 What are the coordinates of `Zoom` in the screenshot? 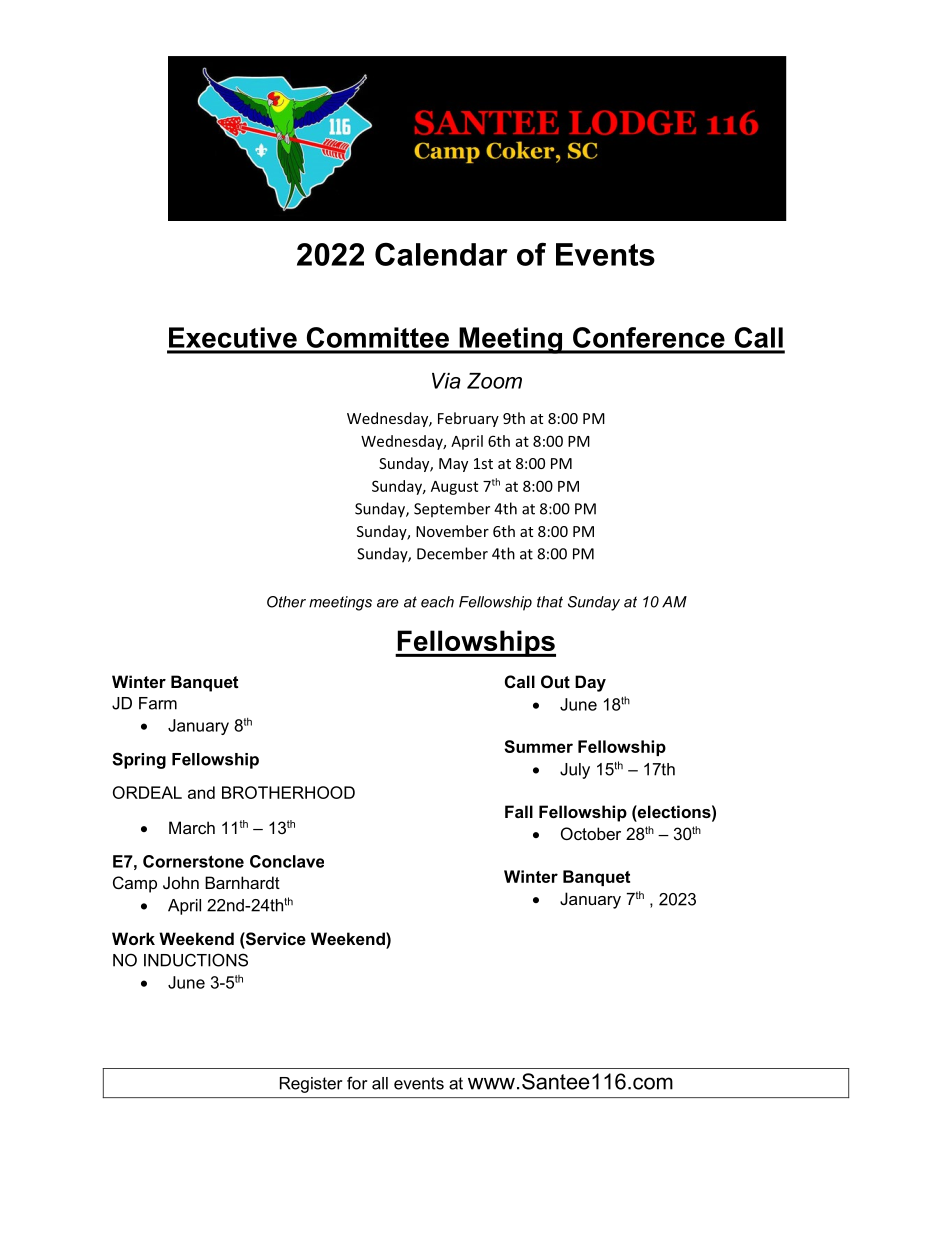 It's located at (494, 381).
